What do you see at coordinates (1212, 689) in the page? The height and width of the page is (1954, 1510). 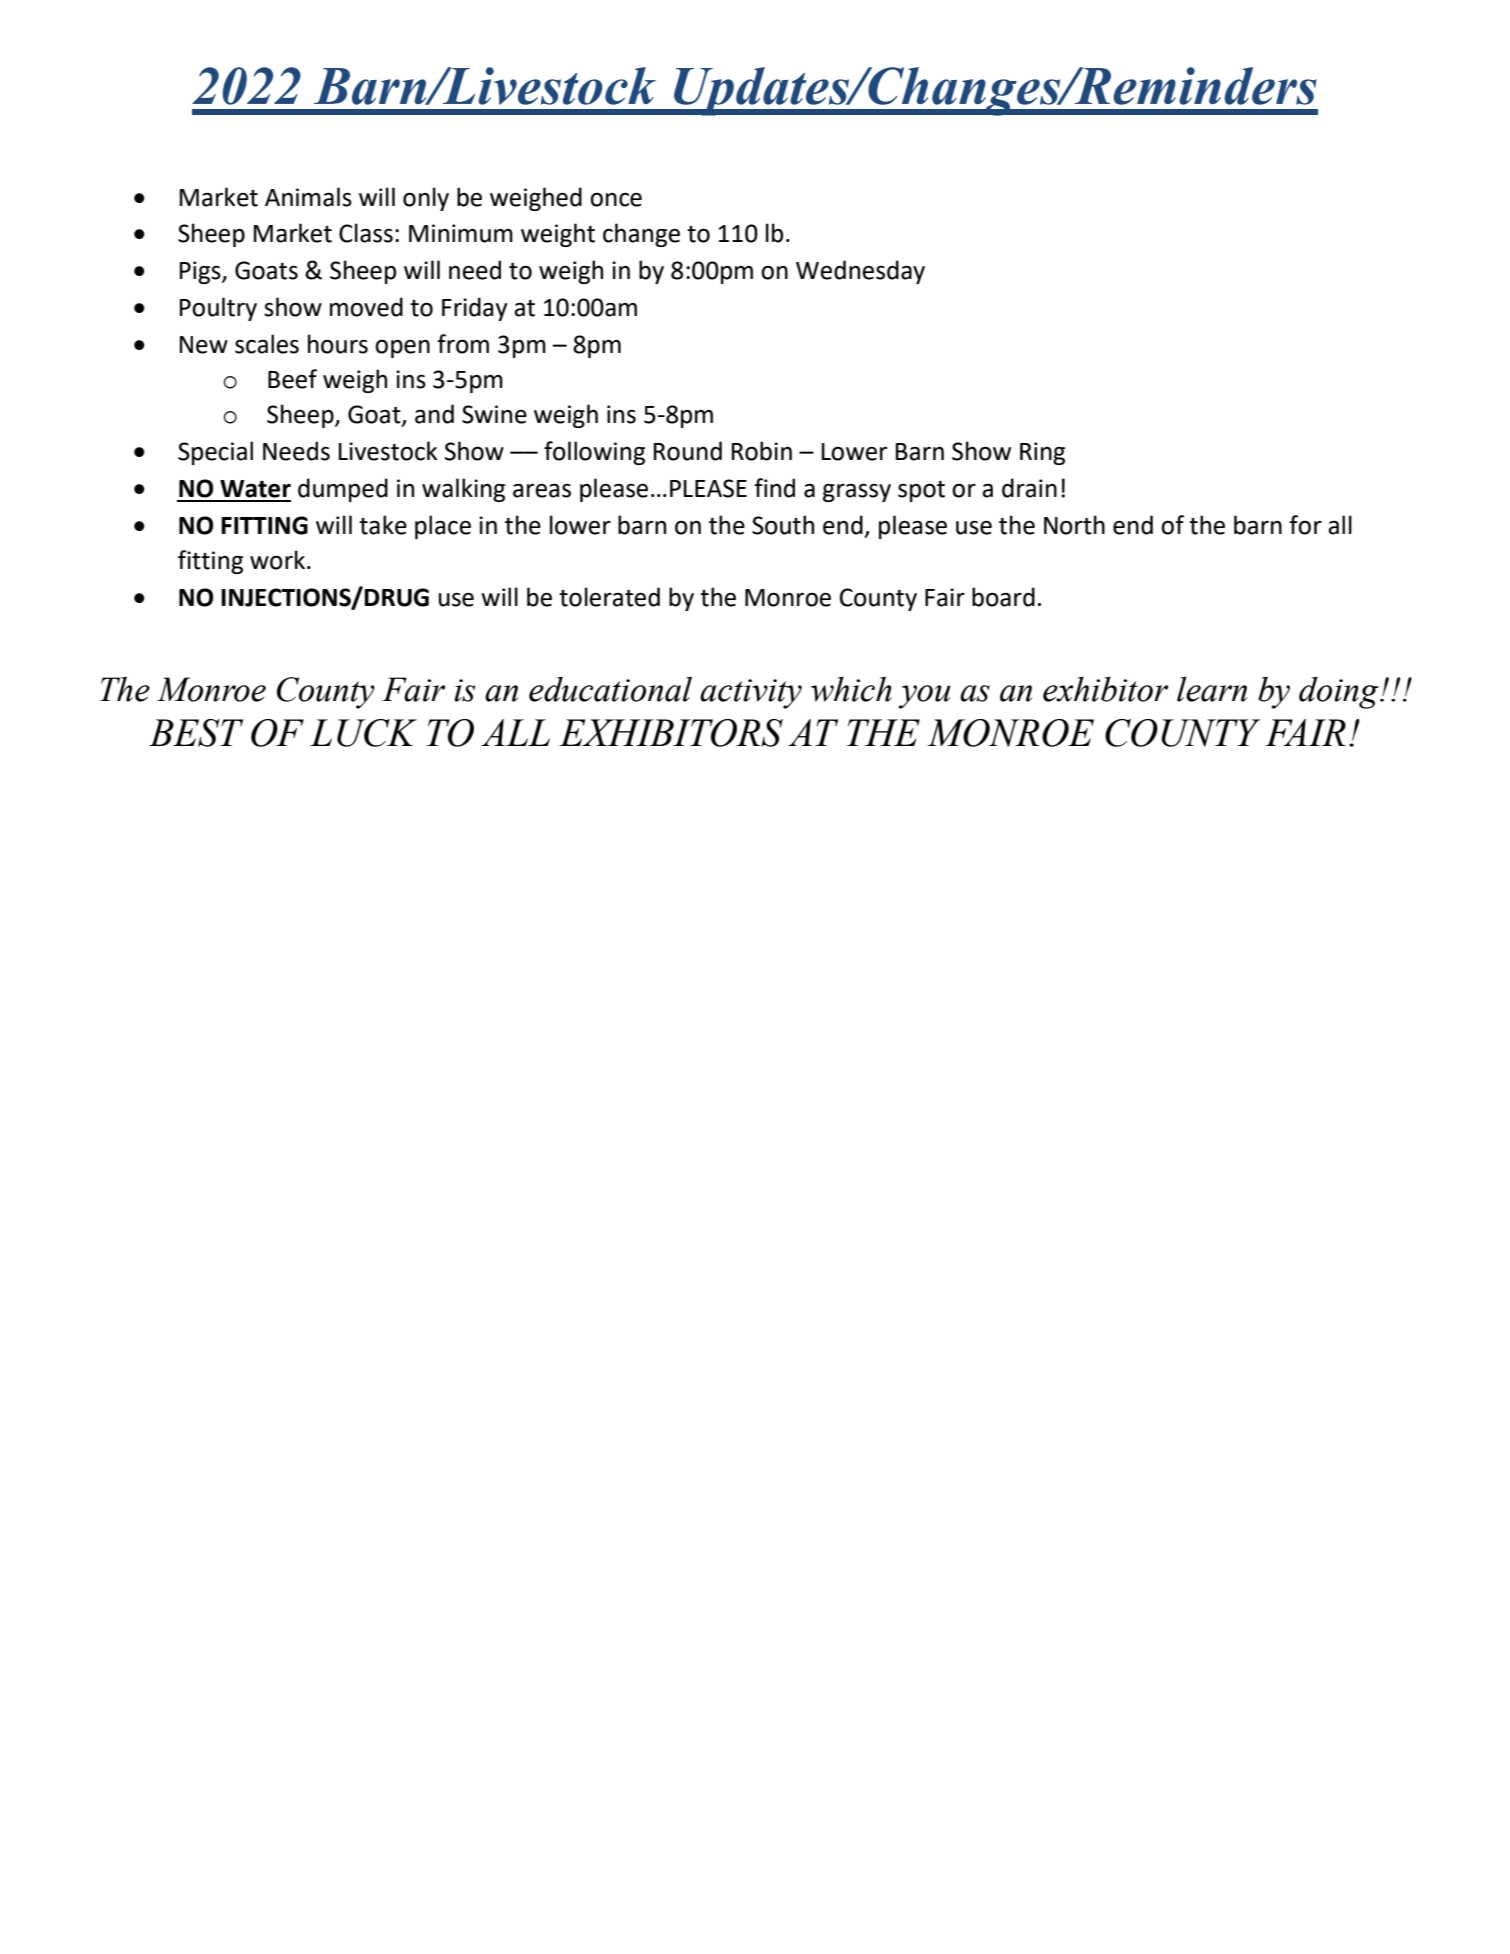 I see `learn` at bounding box center [1212, 689].
